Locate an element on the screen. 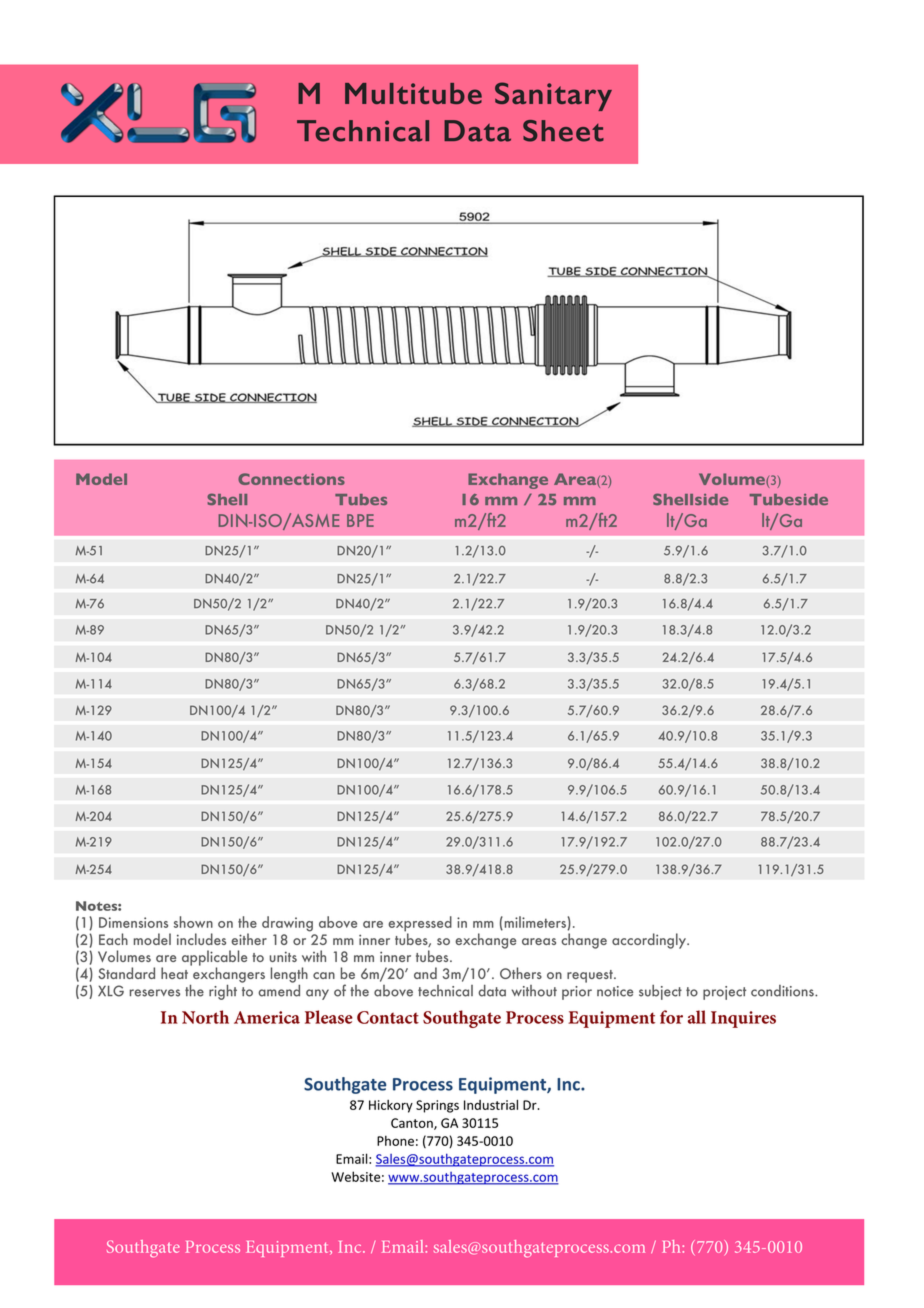 The image size is (924, 1308). right is located at coordinates (223, 992).
